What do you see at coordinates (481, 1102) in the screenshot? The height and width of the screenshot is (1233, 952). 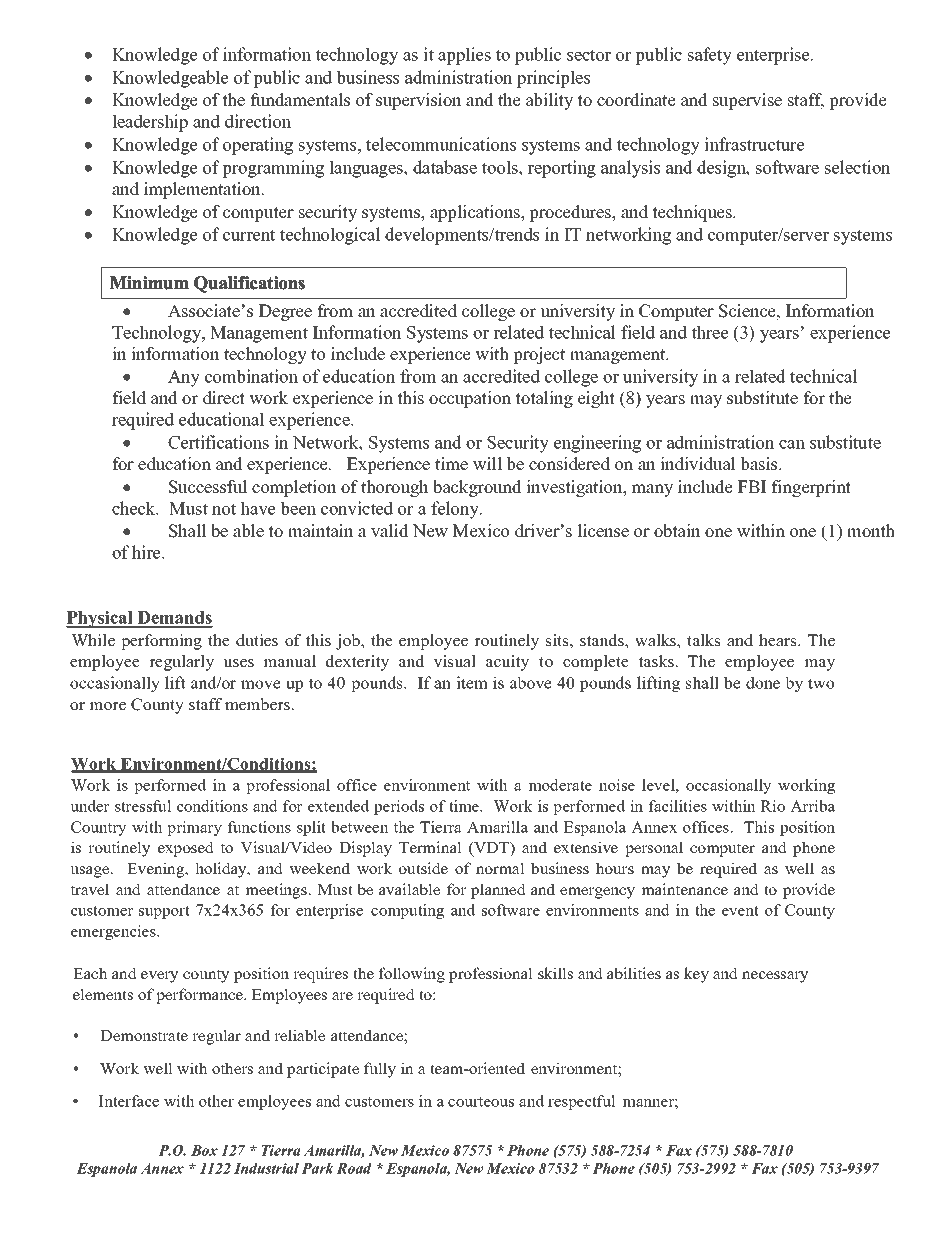 I see `courteous` at bounding box center [481, 1102].
